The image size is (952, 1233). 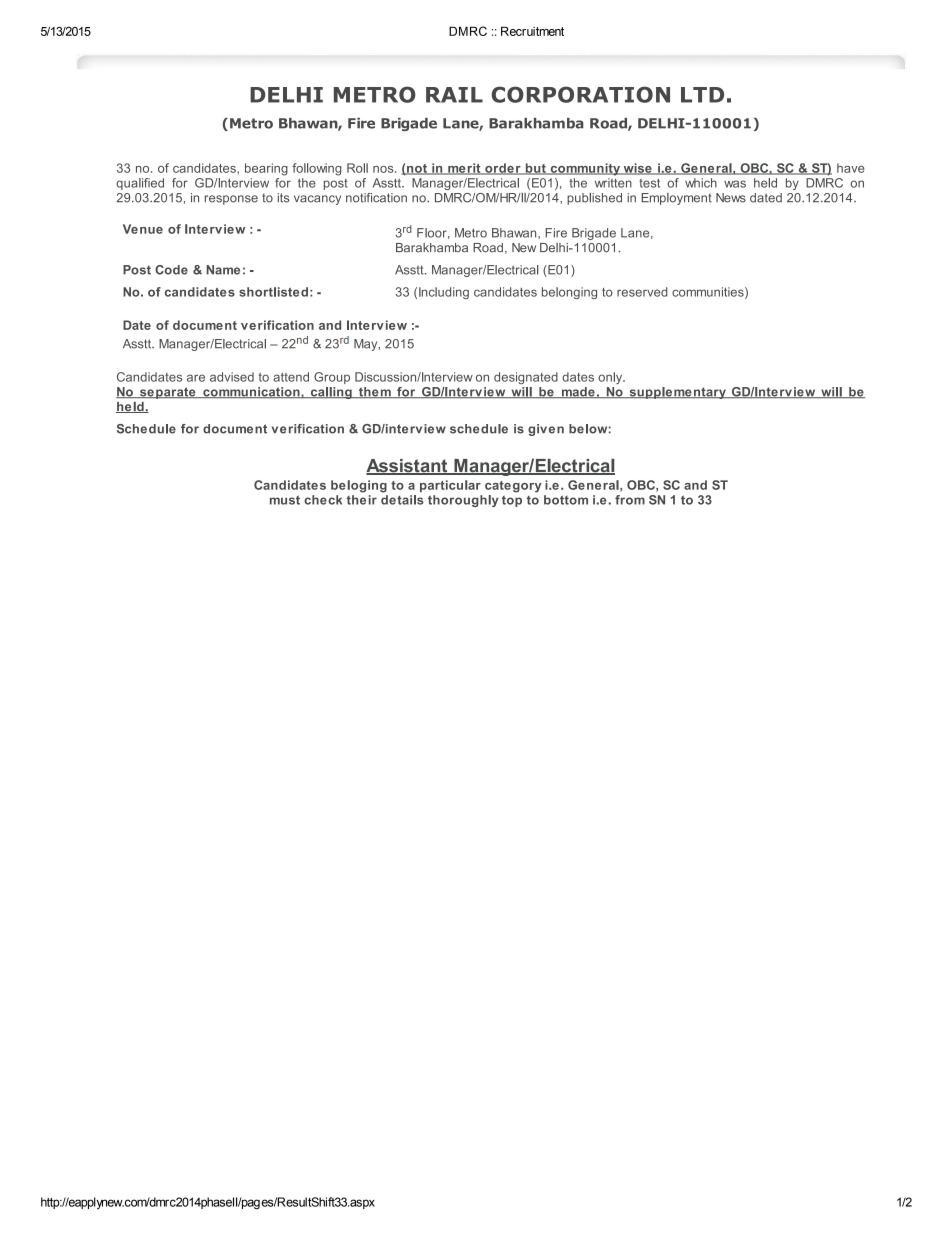 I want to click on Recruitment, so click(x=532, y=31).
